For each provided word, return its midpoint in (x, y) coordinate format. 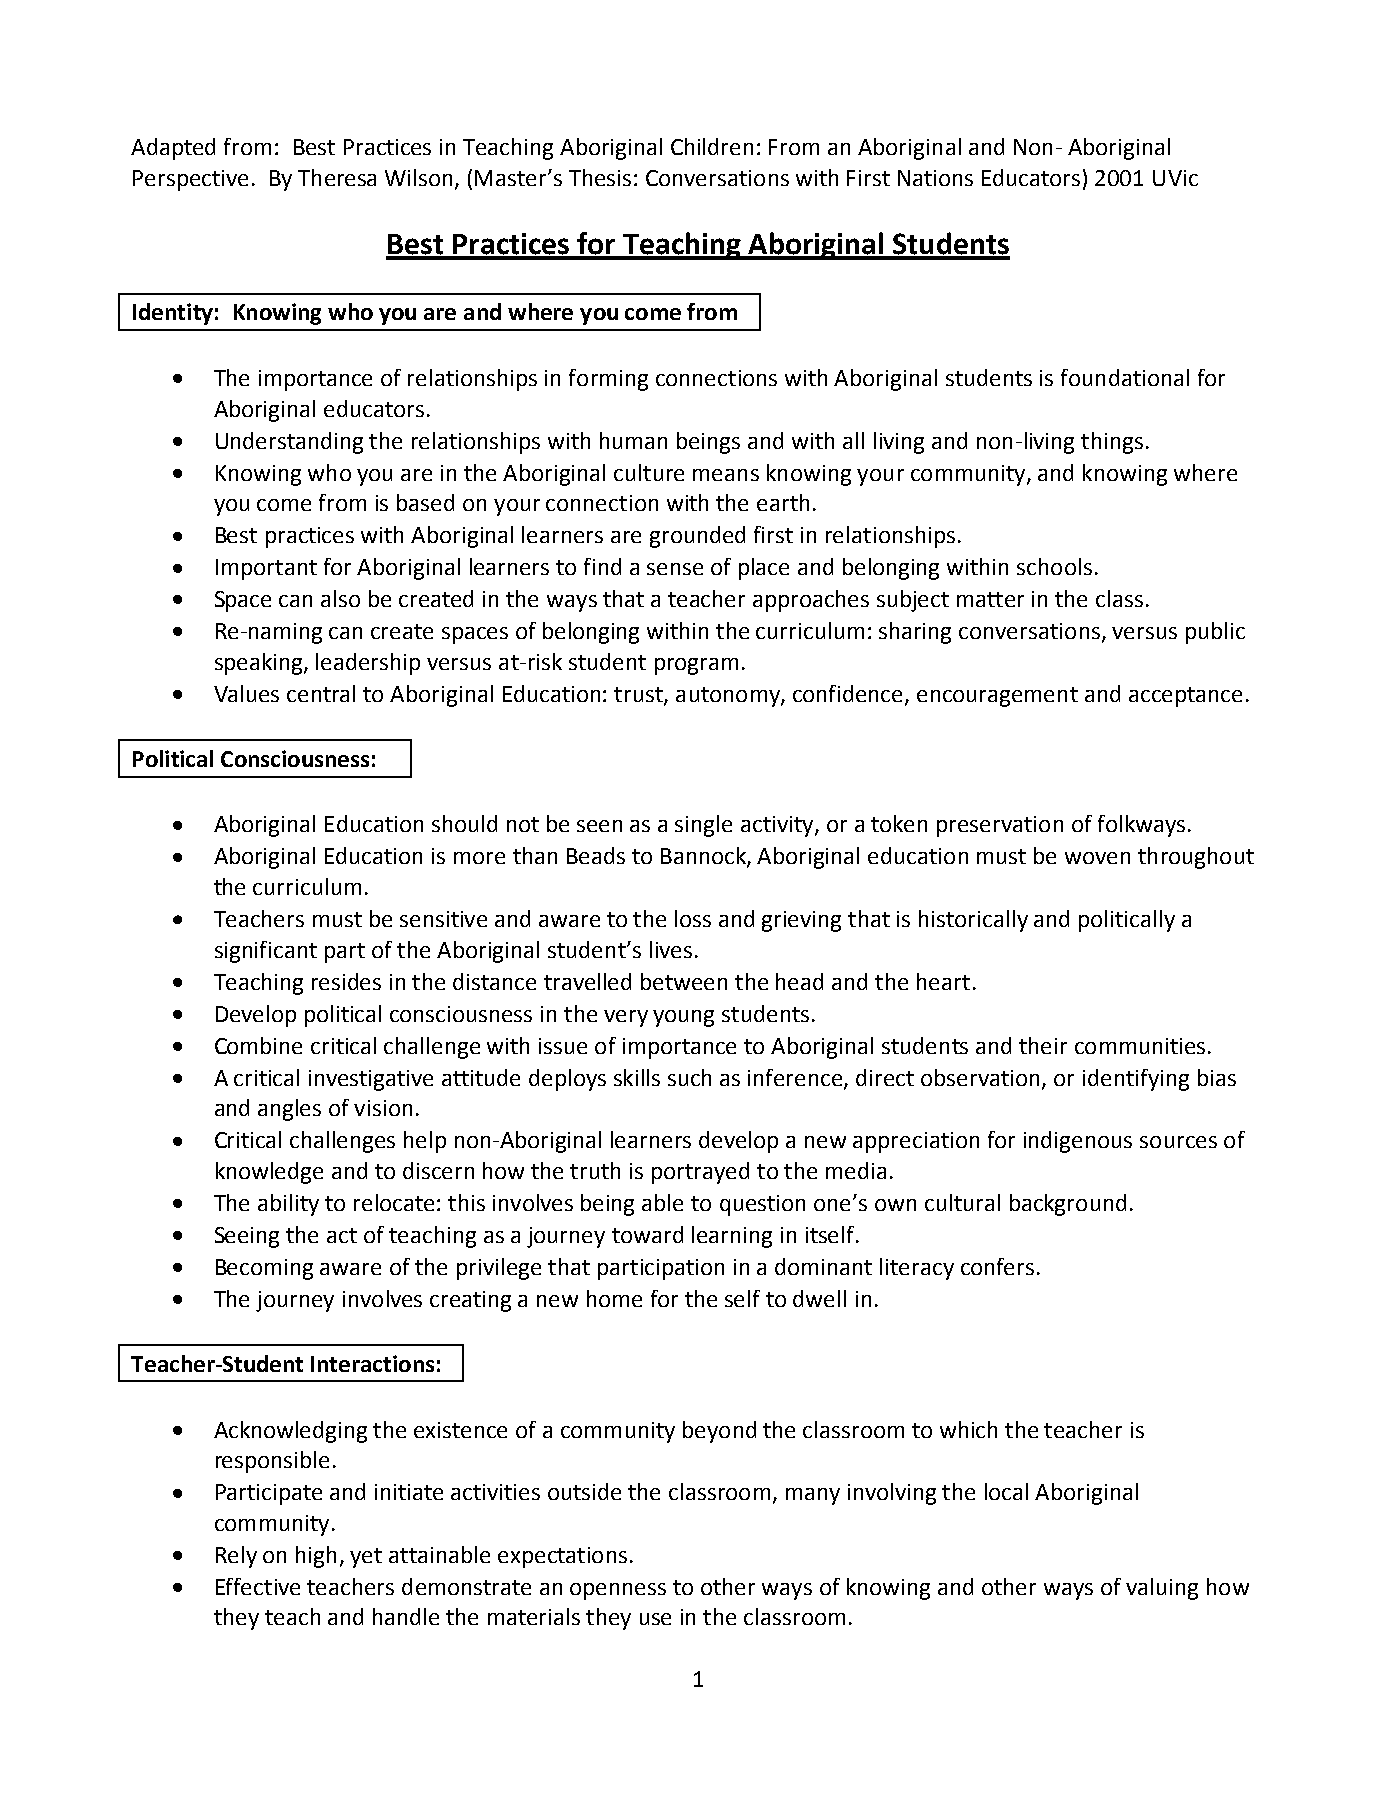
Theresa (337, 177)
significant (266, 952)
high (316, 1557)
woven (1097, 858)
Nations (935, 178)
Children (712, 146)
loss (693, 918)
